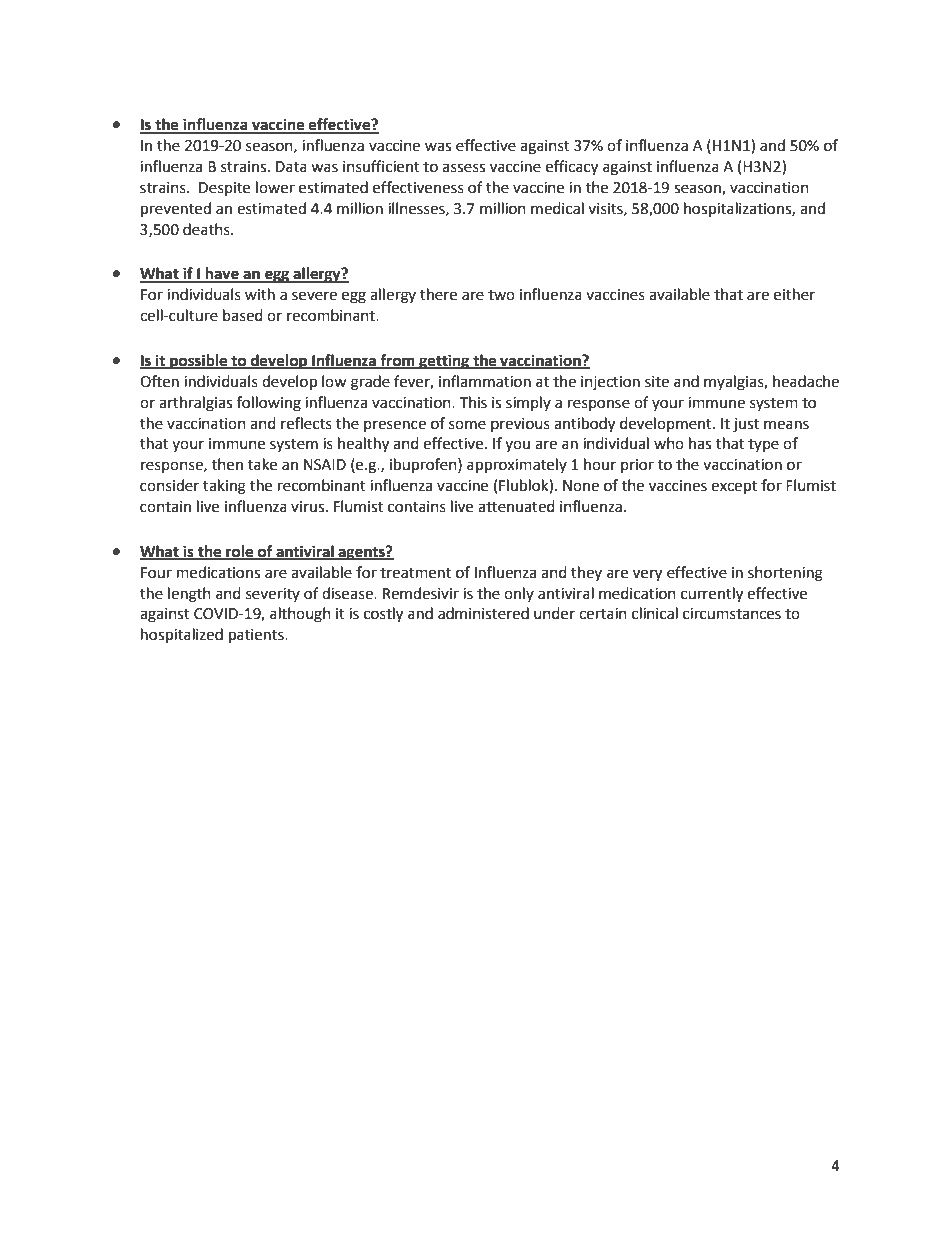 The width and height of the document is (952, 1233). Describe the element at coordinates (732, 614) in the document. I see `circumstances` at that location.
